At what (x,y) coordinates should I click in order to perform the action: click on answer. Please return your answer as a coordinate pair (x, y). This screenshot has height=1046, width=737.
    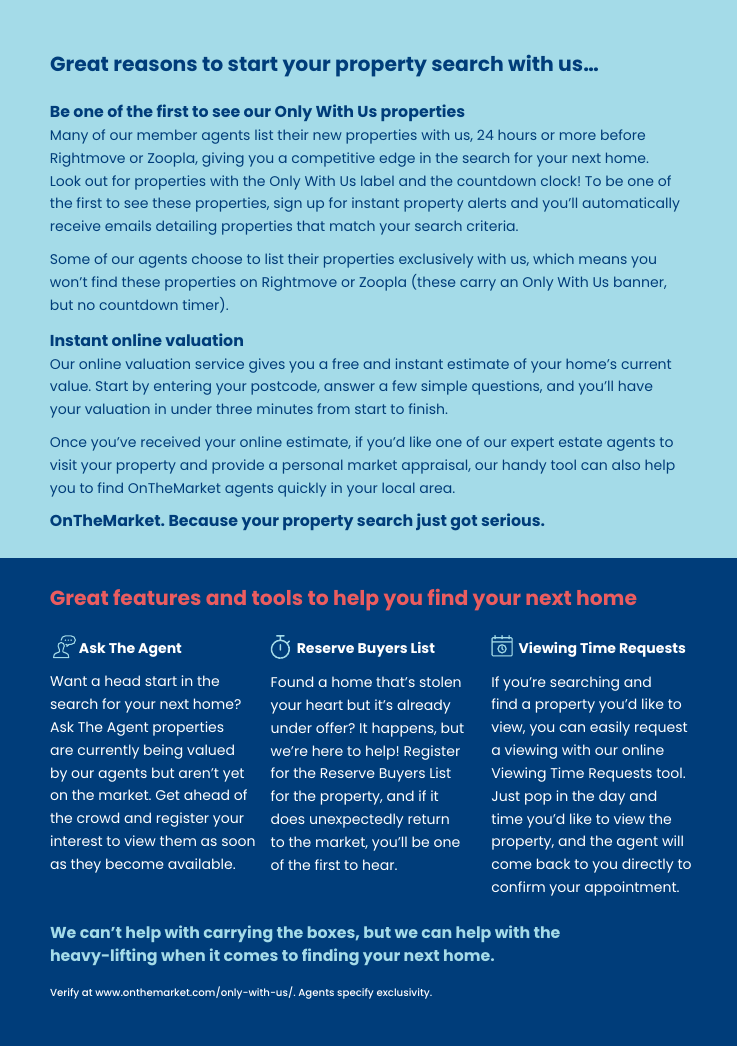
    Looking at the image, I should click on (349, 387).
